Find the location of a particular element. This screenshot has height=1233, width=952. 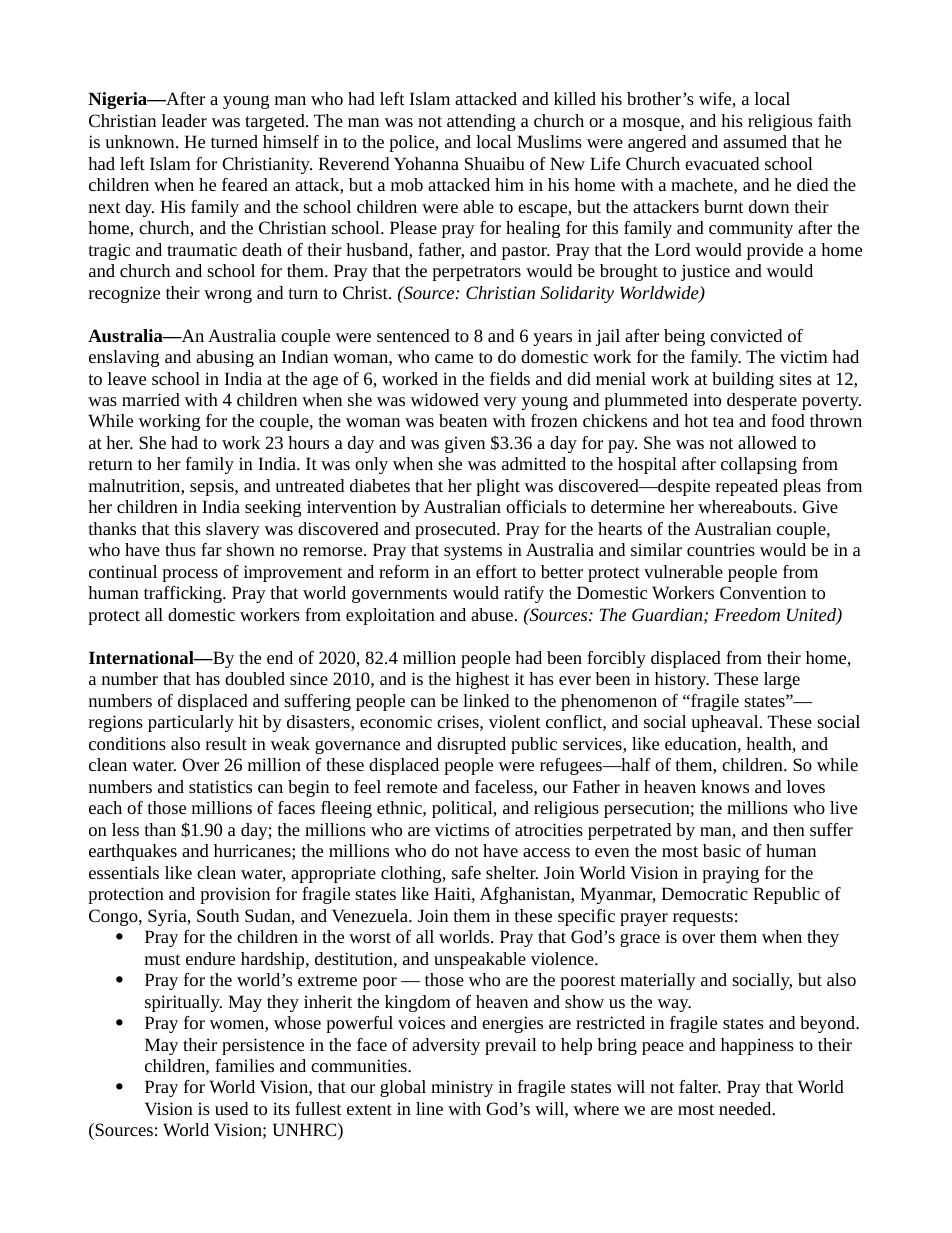

beaten is located at coordinates (463, 420).
